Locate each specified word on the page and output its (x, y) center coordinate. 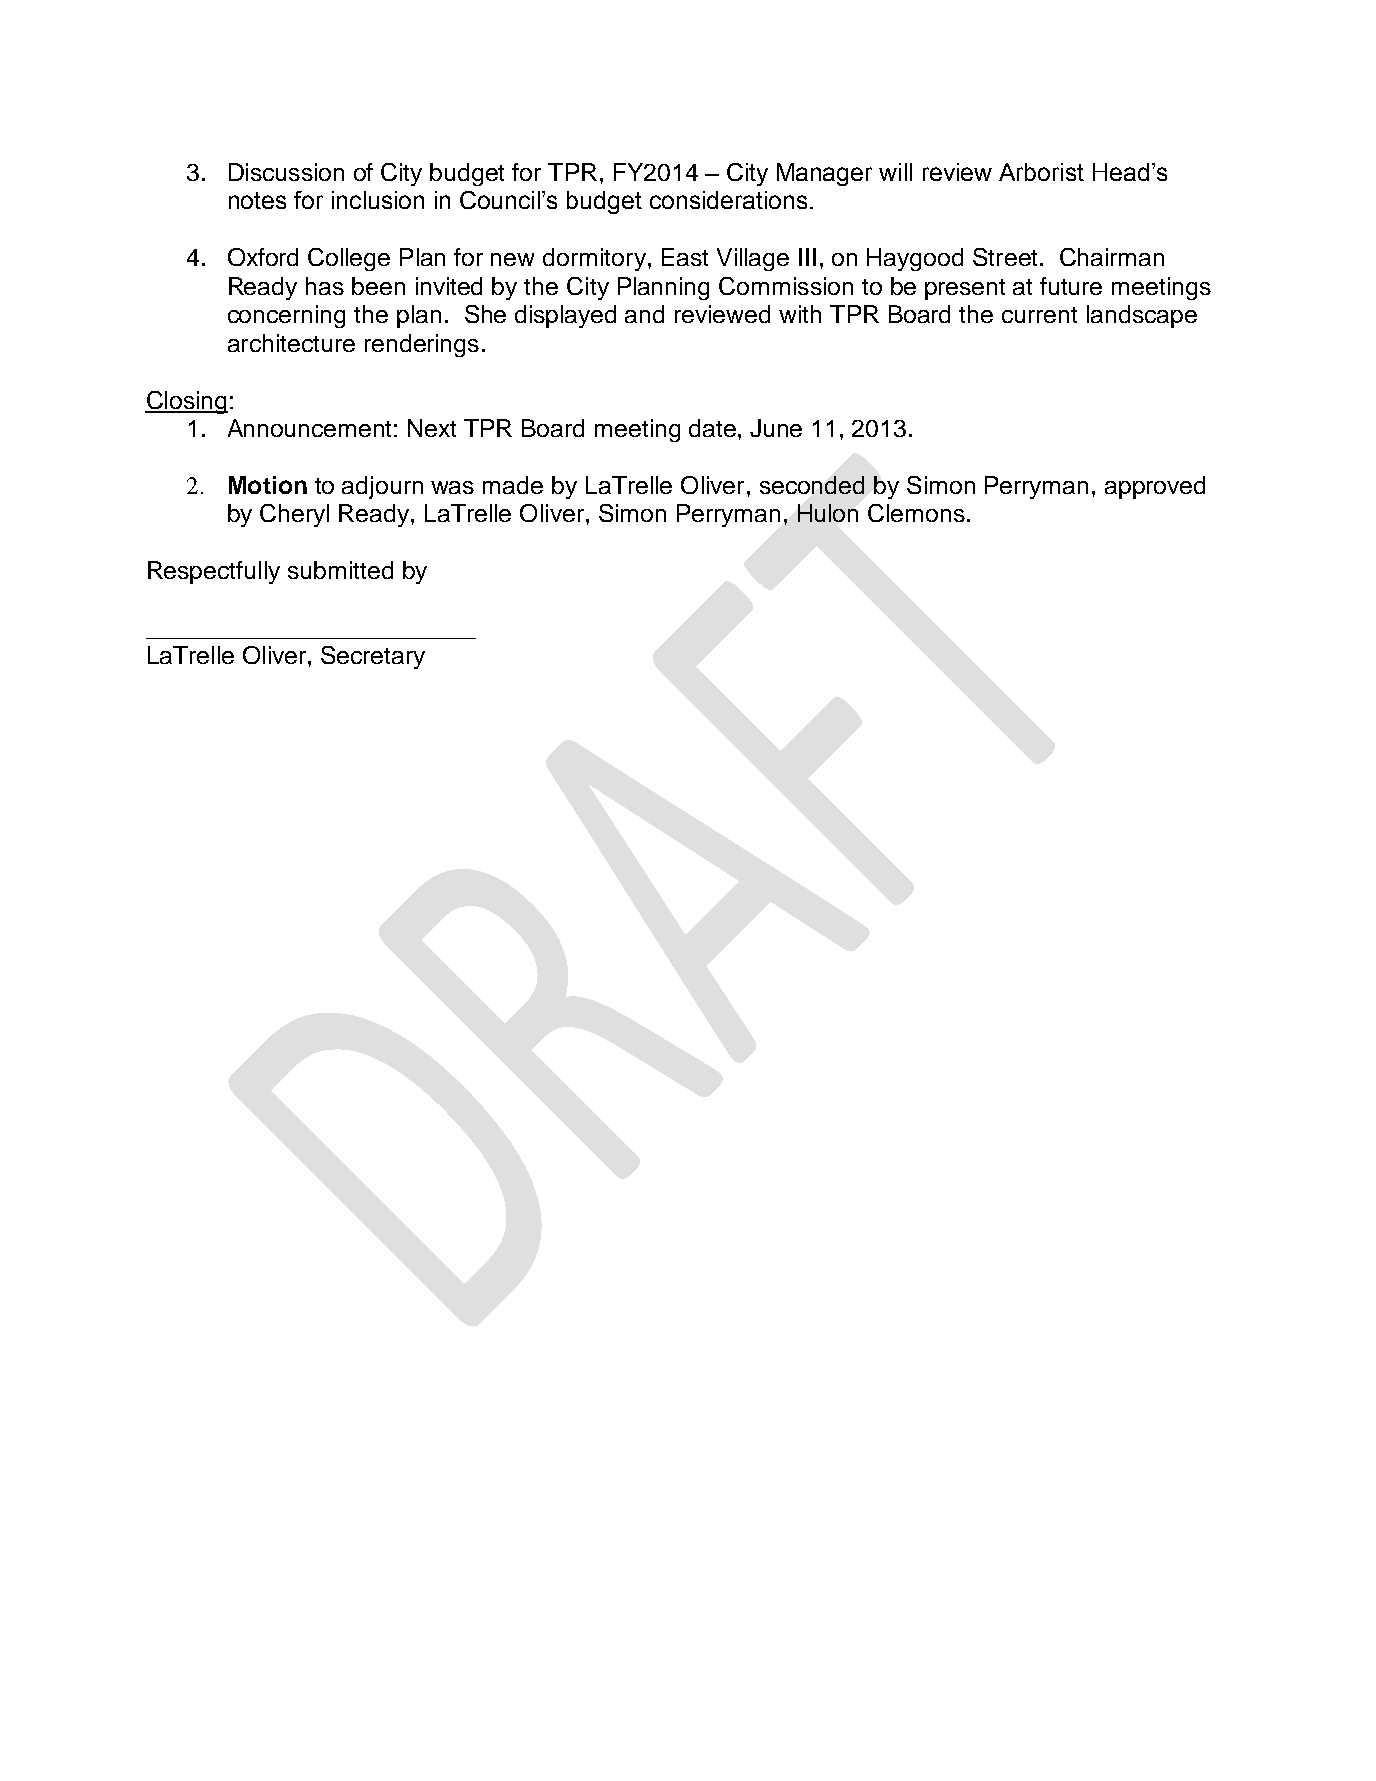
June (776, 428)
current (1039, 315)
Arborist (1041, 172)
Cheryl (294, 515)
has (325, 286)
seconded (812, 485)
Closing (186, 402)
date (712, 428)
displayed (565, 316)
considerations (728, 200)
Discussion (286, 172)
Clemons (916, 513)
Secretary (373, 657)
